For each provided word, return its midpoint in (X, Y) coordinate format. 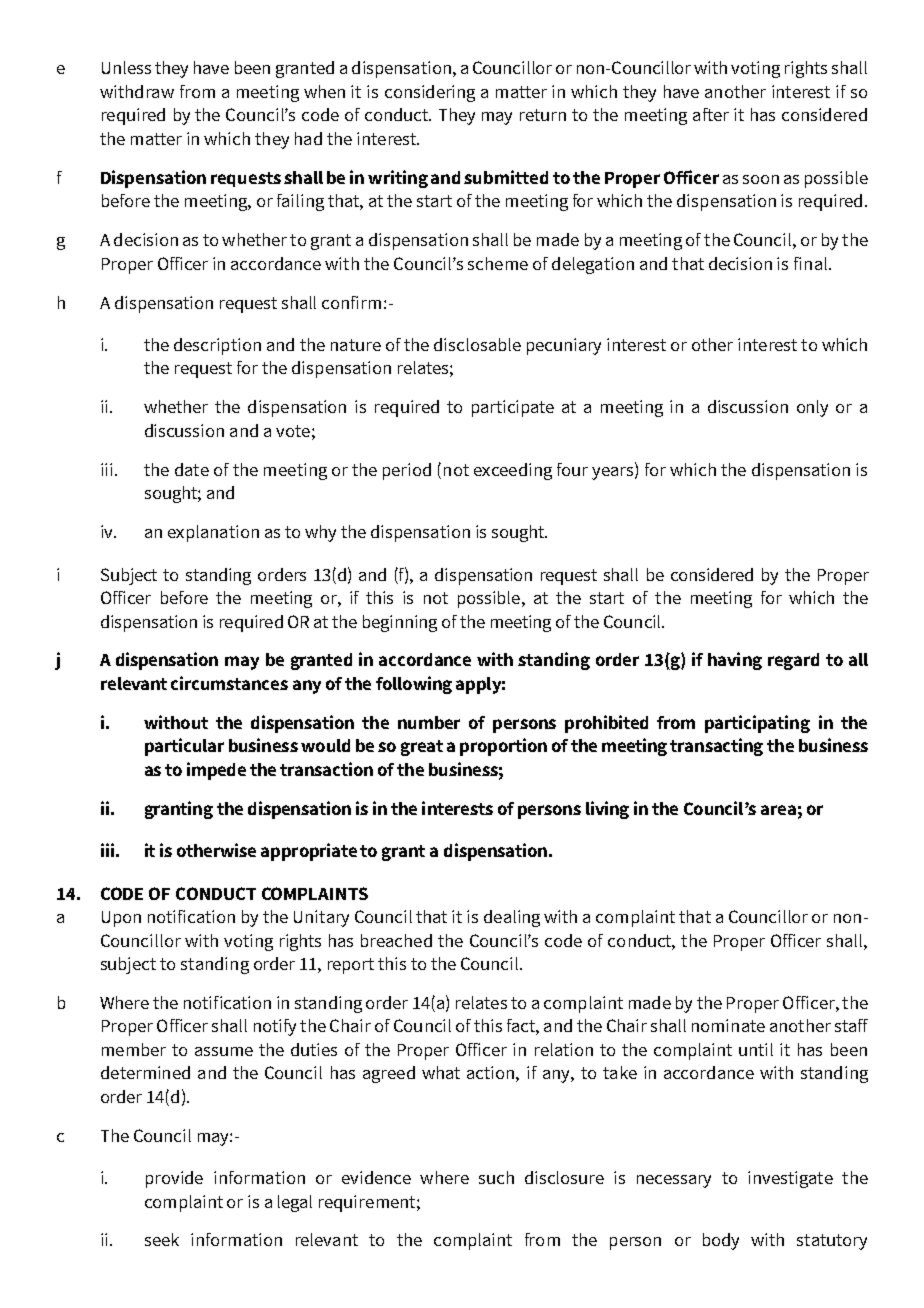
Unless (126, 67)
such (496, 1177)
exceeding (513, 471)
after (711, 114)
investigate (790, 1179)
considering (430, 93)
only (812, 408)
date (192, 469)
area (778, 810)
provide (174, 1179)
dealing (512, 918)
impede (216, 771)
